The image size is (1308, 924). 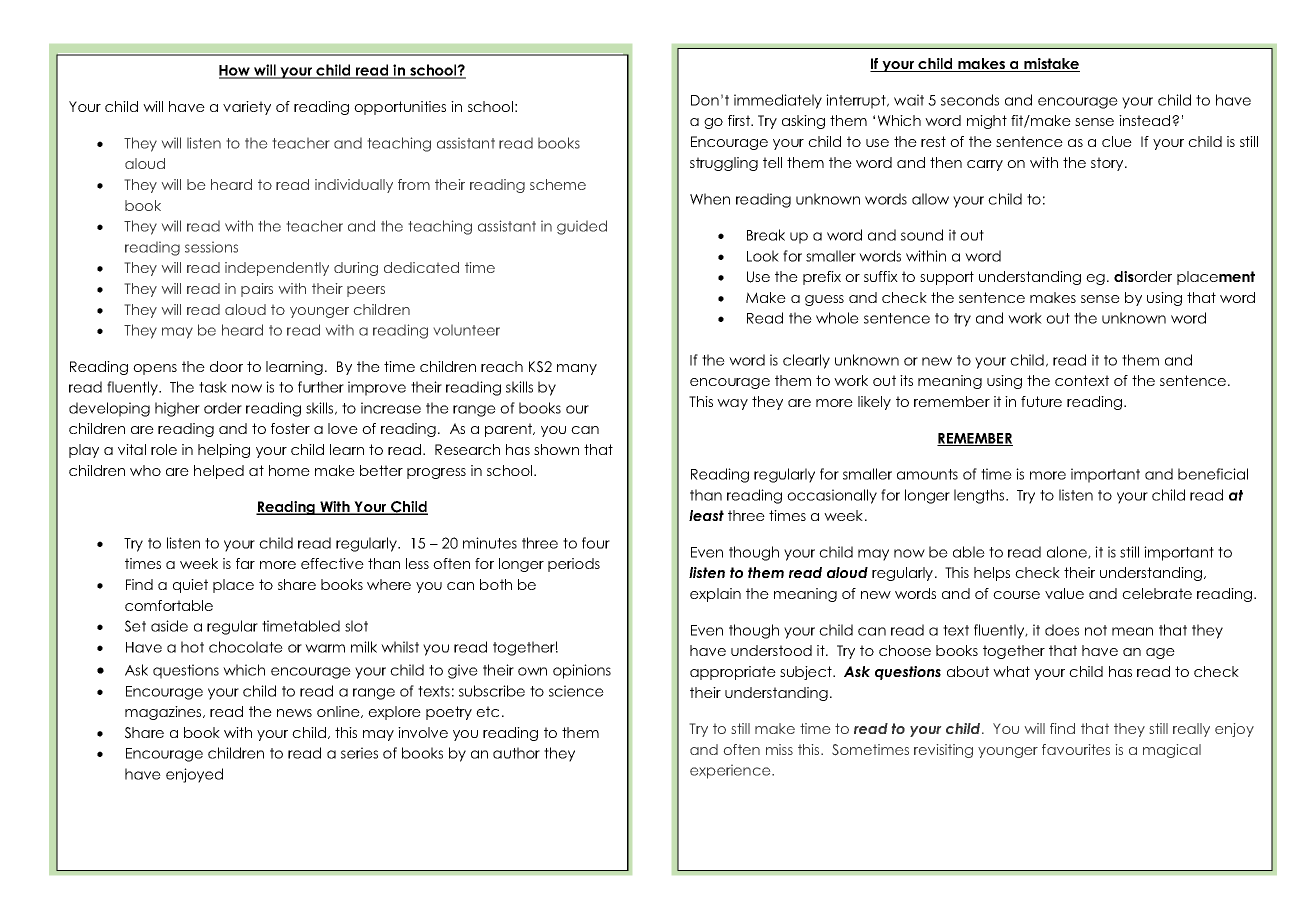 What do you see at coordinates (211, 247) in the document?
I see `sessions` at bounding box center [211, 247].
